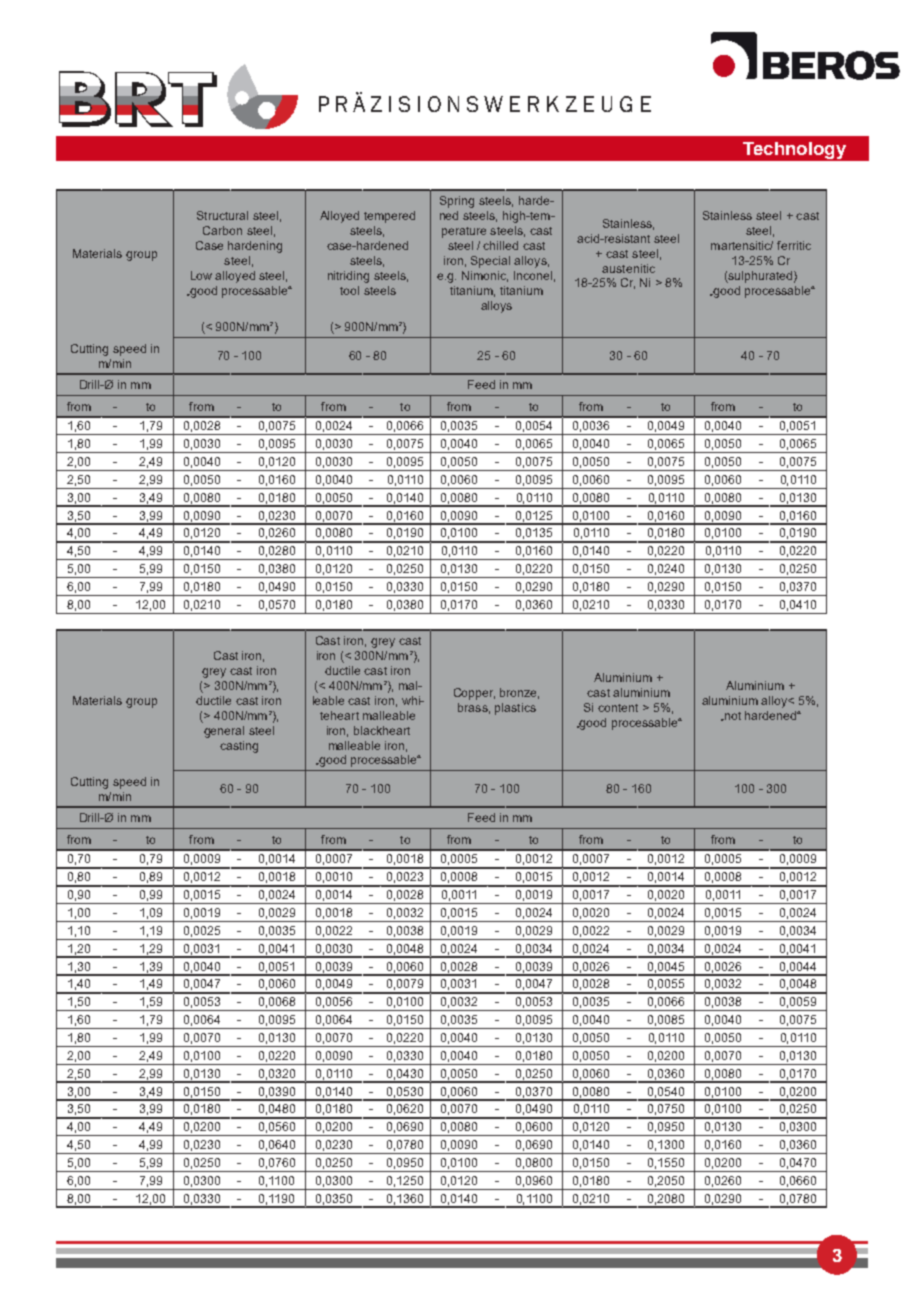 The image size is (924, 1308). I want to click on austenitic, so click(628, 268).
